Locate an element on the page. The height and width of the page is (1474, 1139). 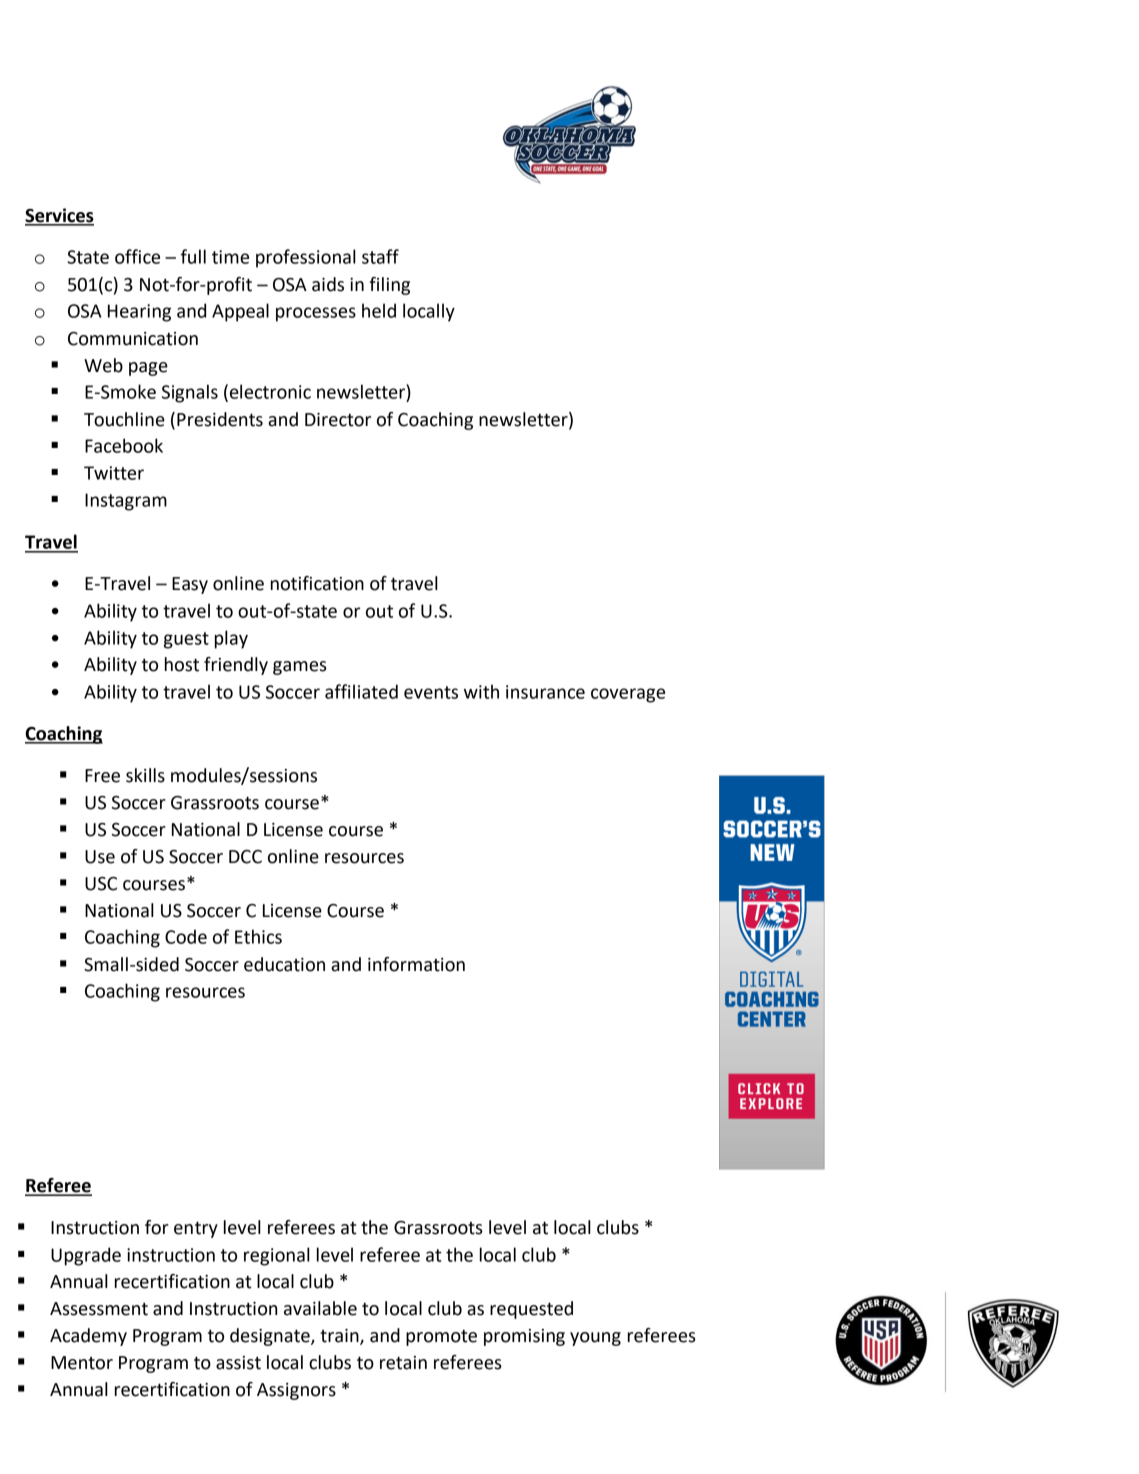
Code is located at coordinates (186, 936).
